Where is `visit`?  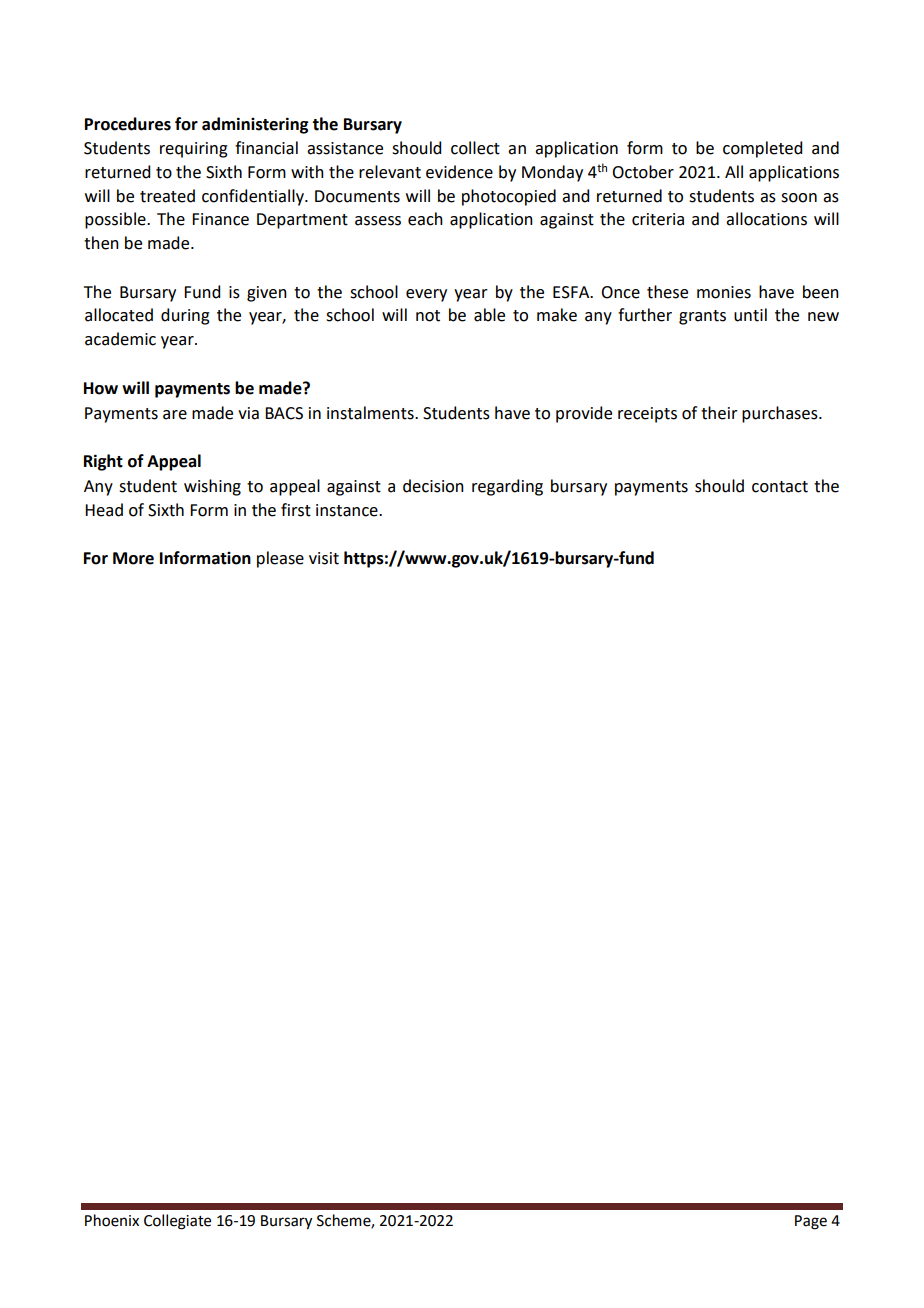
visit is located at coordinates (324, 558).
